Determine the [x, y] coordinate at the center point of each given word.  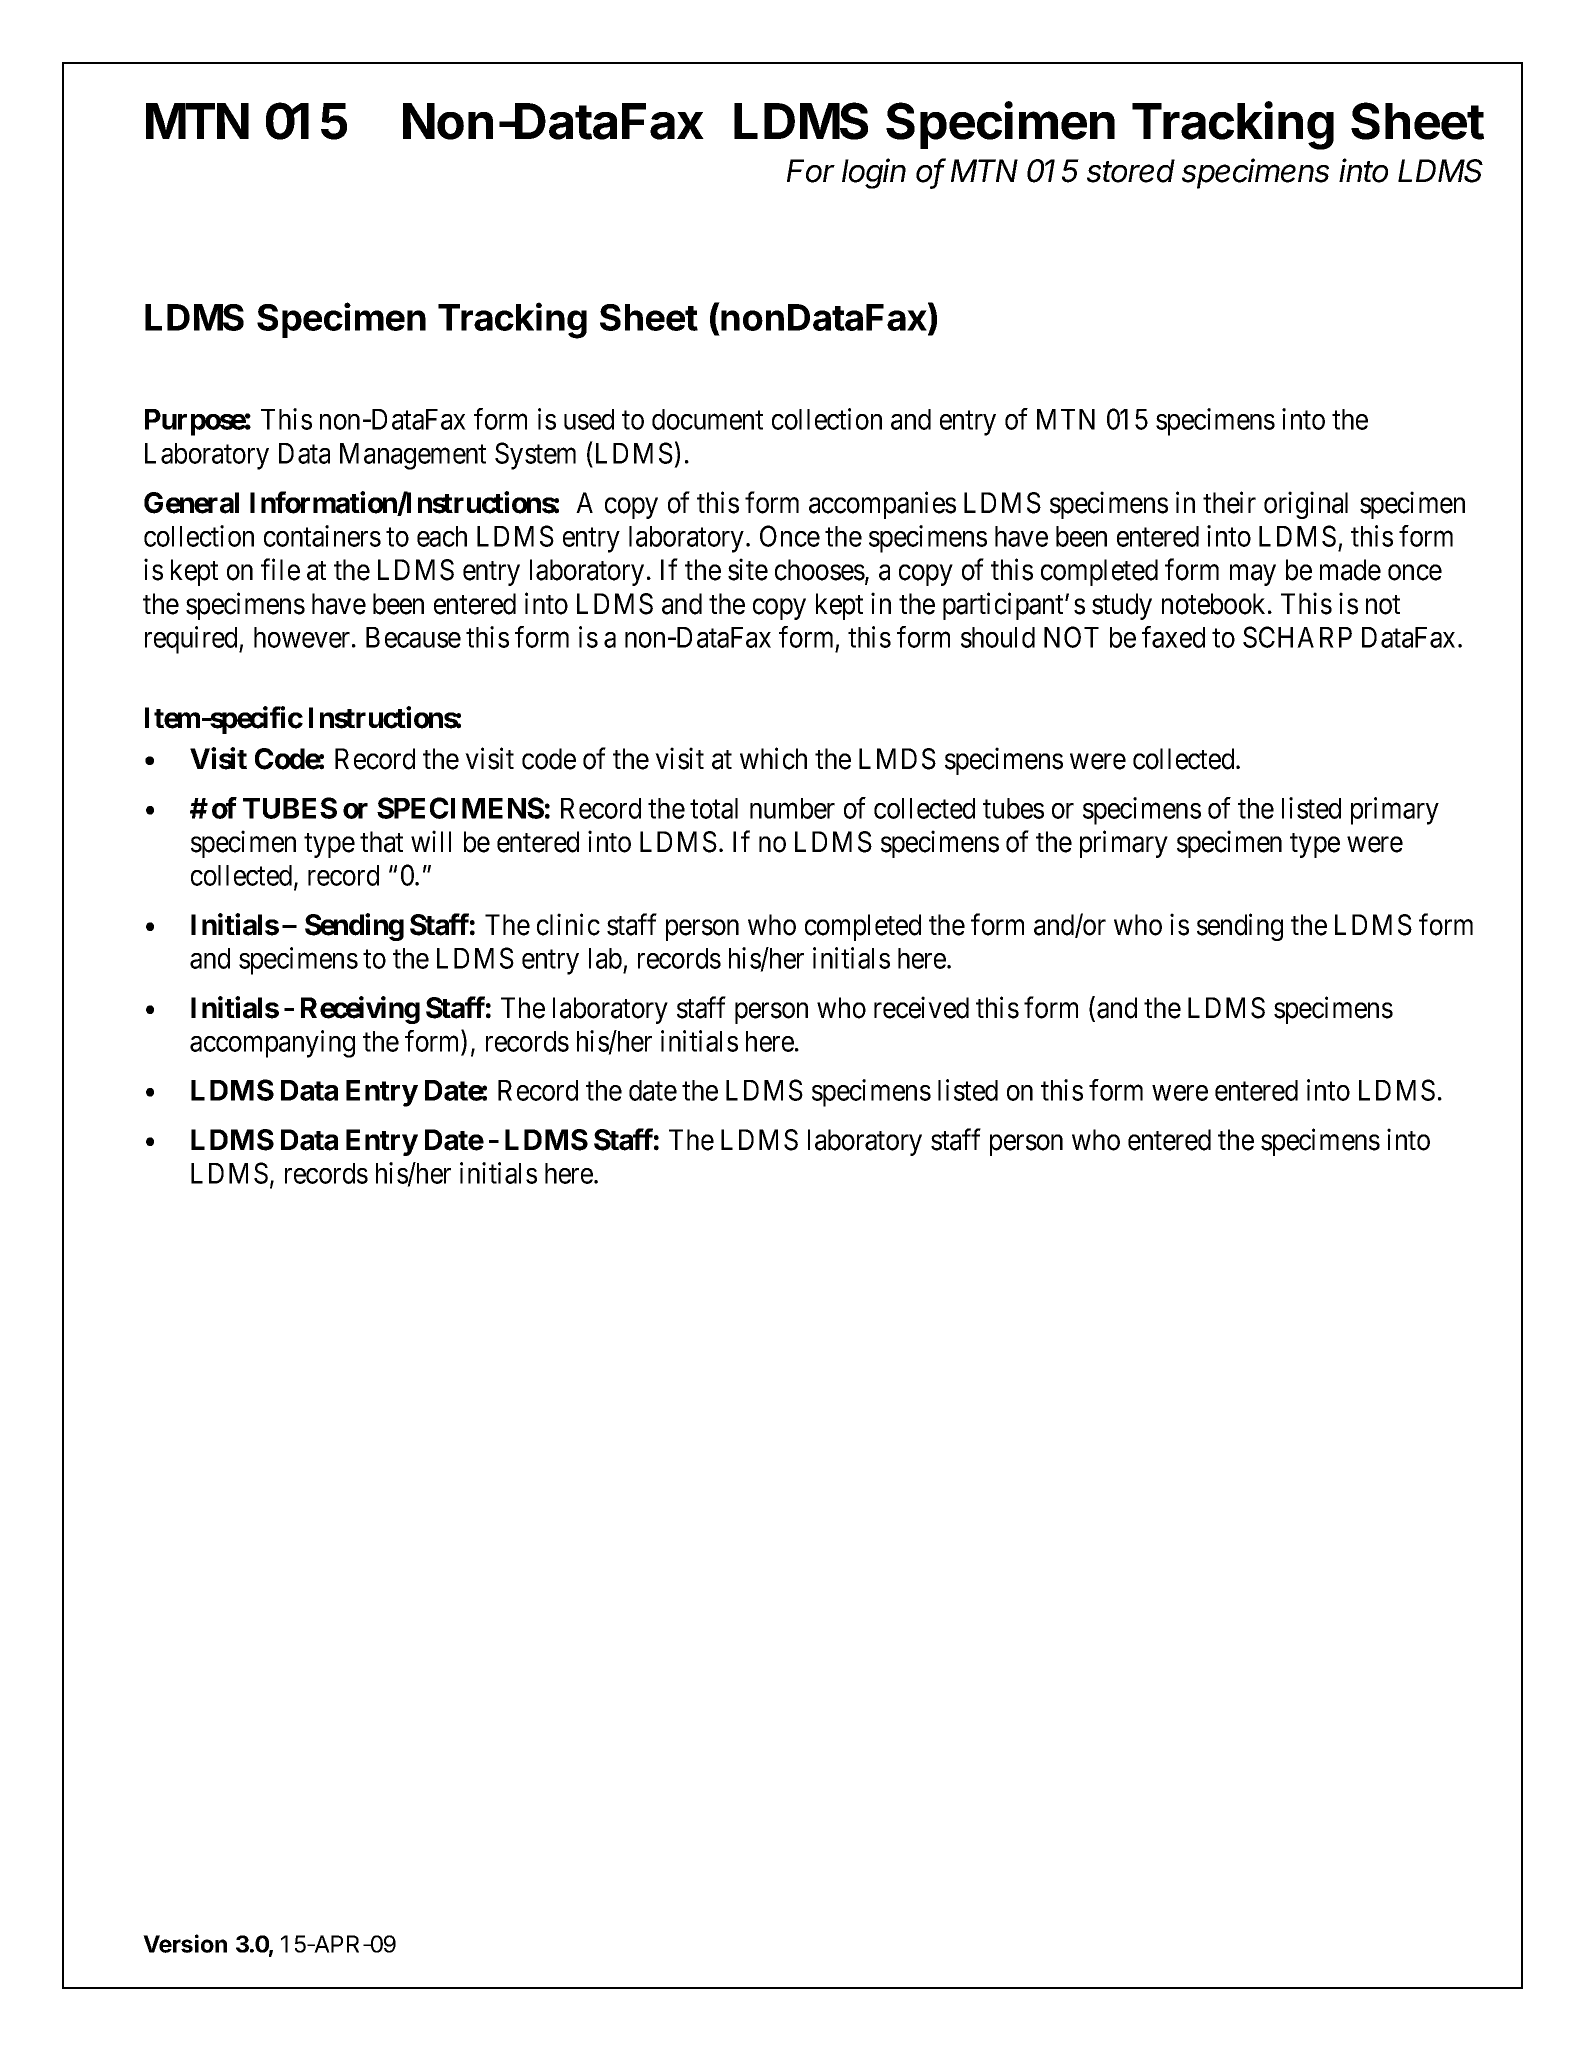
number [792, 808]
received [921, 1007]
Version [185, 1943]
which [773, 759]
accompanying [272, 1044]
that [381, 842]
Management [413, 456]
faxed [1173, 637]
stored [1131, 171]
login [874, 173]
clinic [568, 924]
